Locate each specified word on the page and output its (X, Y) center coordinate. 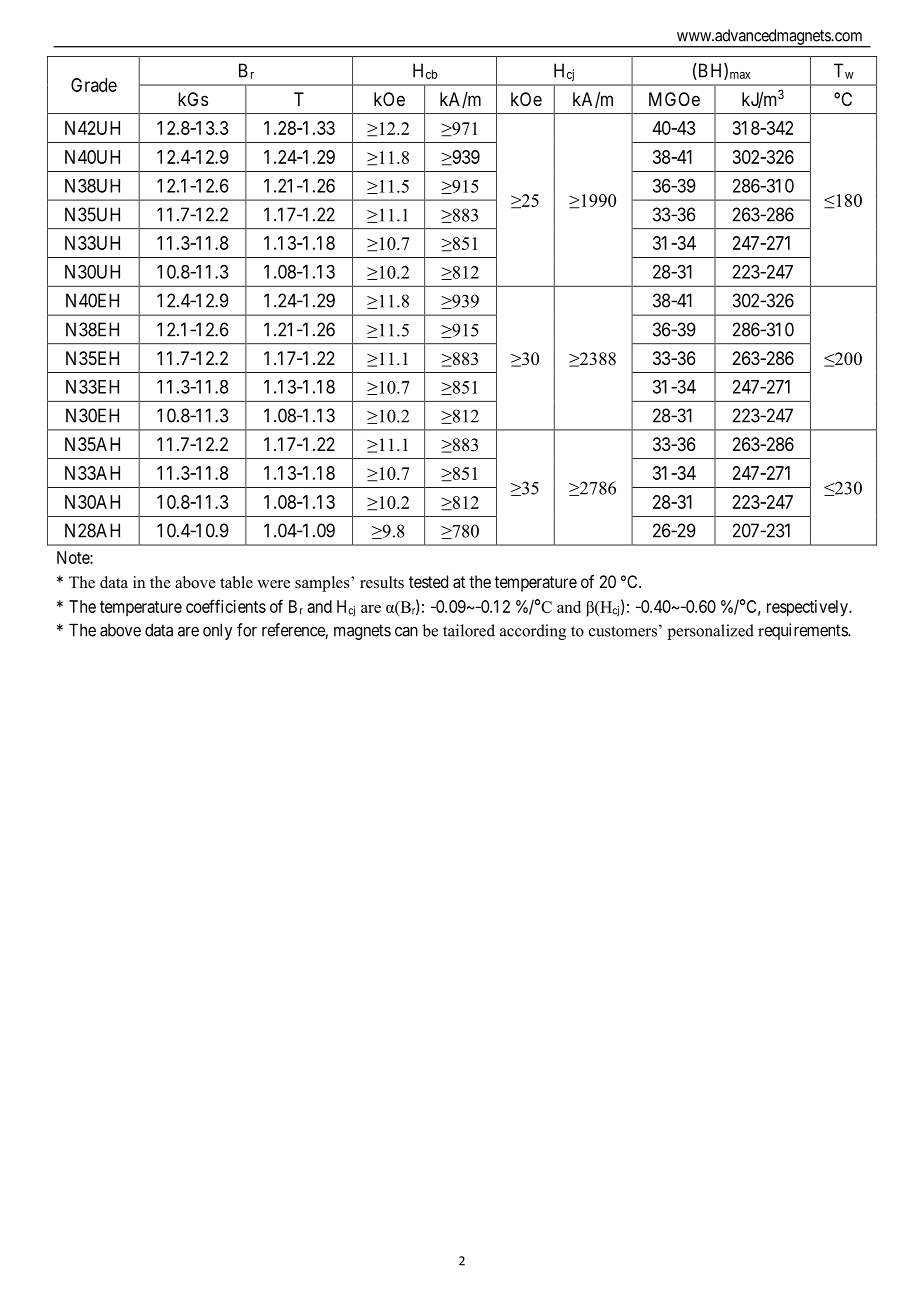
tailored (469, 630)
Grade (94, 85)
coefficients (226, 606)
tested (428, 581)
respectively (808, 608)
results (382, 582)
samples (323, 584)
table (236, 582)
